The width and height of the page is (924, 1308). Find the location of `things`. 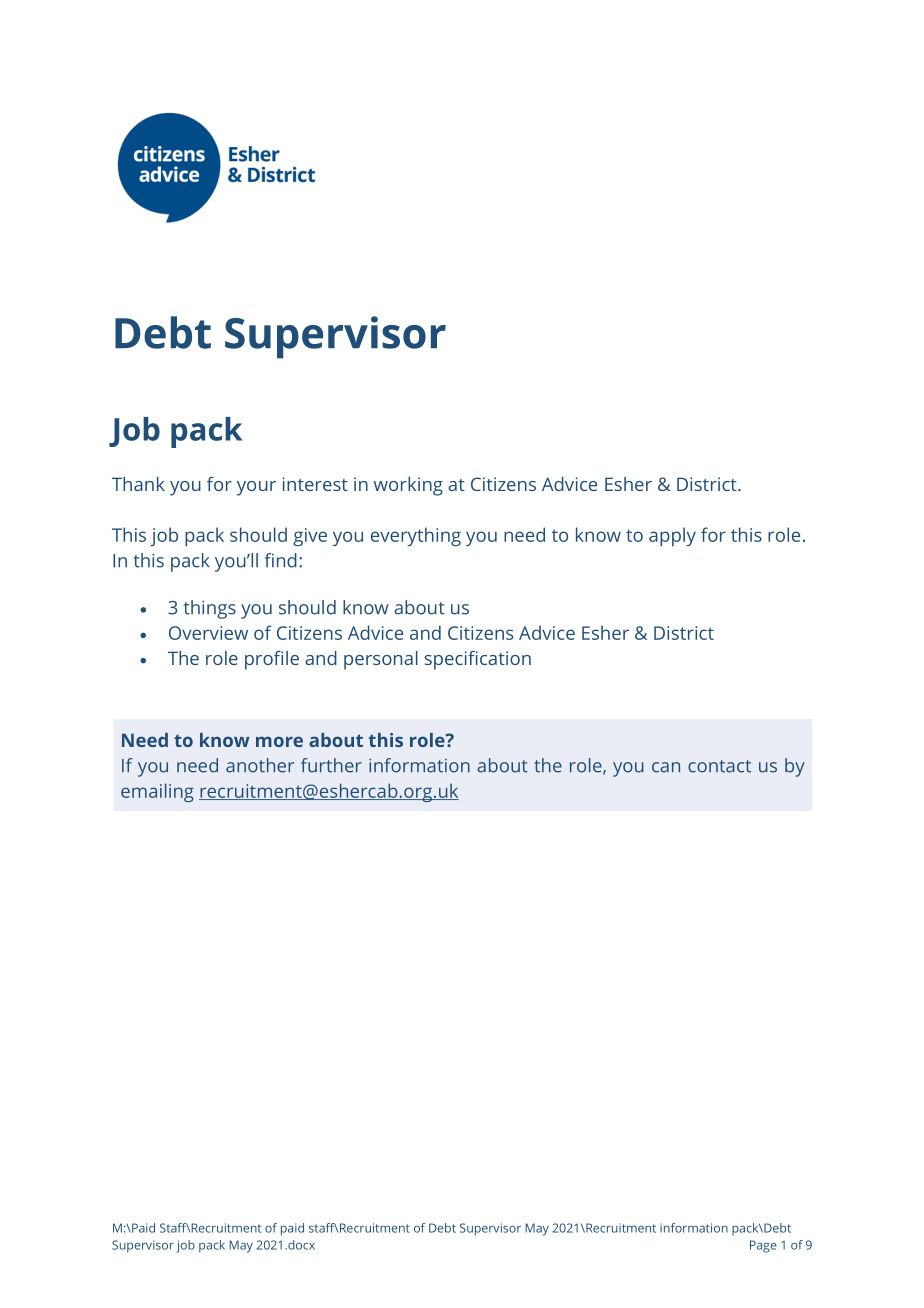

things is located at coordinates (210, 609).
